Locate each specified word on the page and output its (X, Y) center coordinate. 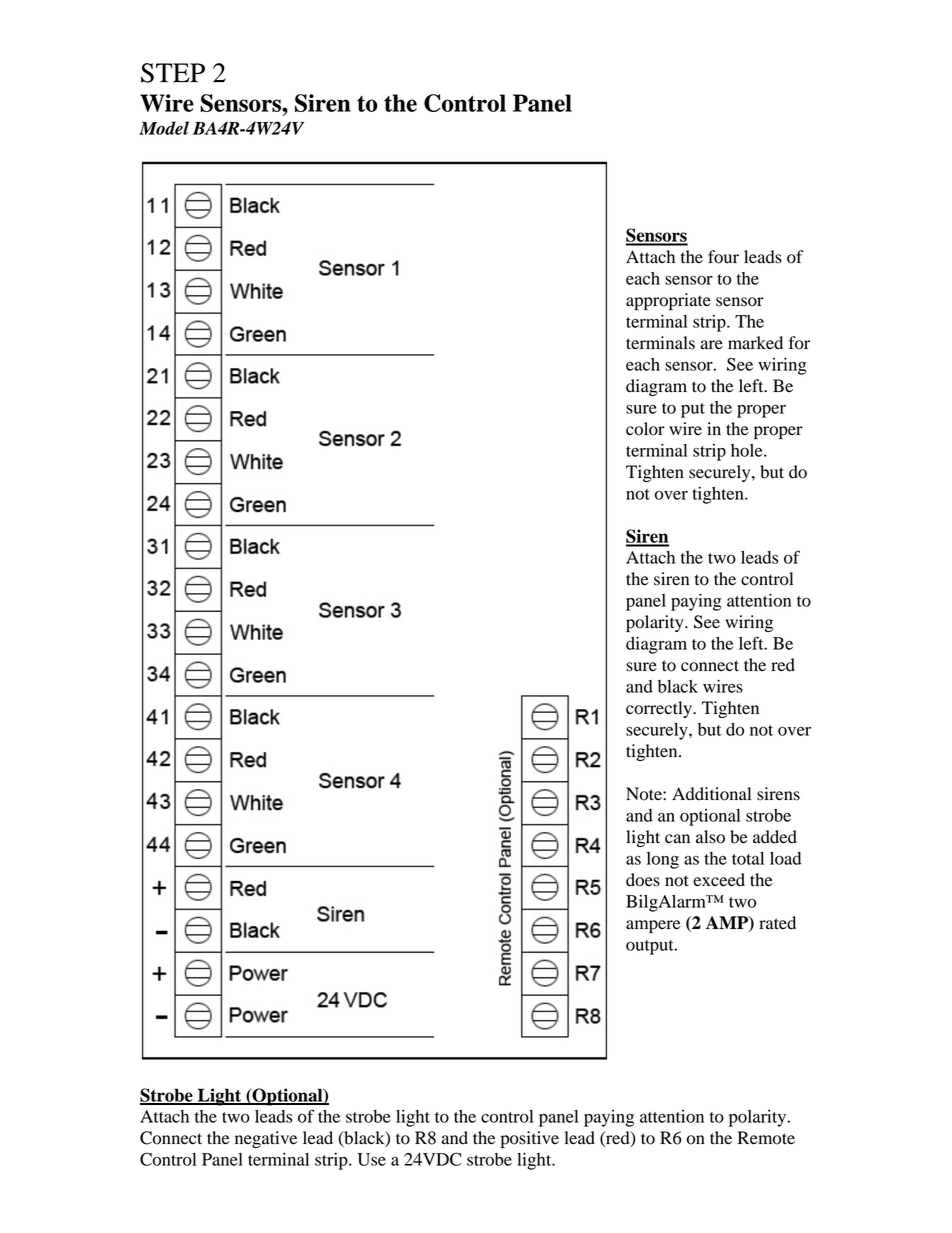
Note (645, 794)
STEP (173, 73)
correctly (660, 709)
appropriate (668, 301)
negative (266, 1139)
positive (530, 1139)
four (723, 257)
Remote (766, 1138)
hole (748, 450)
